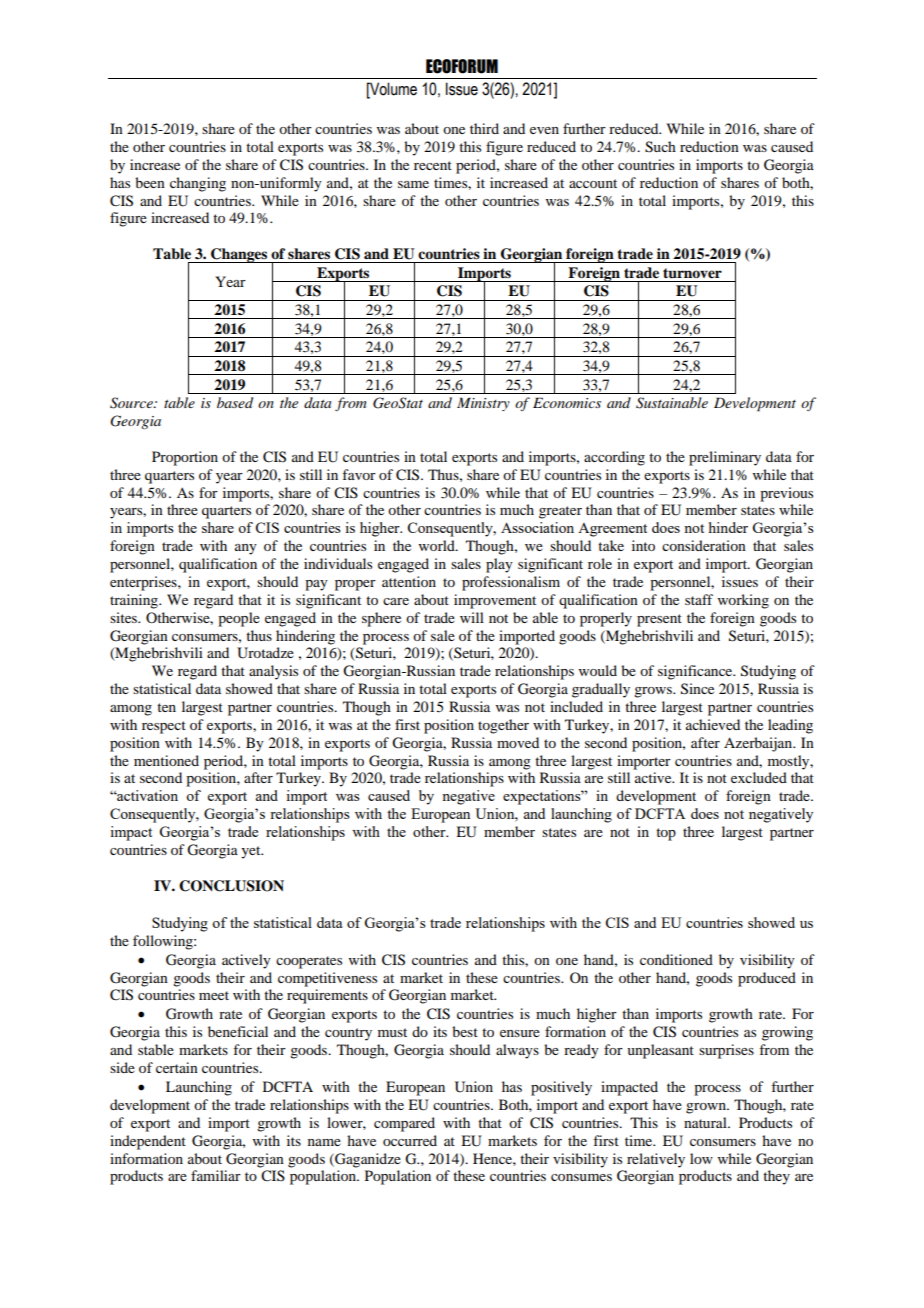 The height and width of the screenshot is (1308, 924). I want to click on people, so click(239, 619).
